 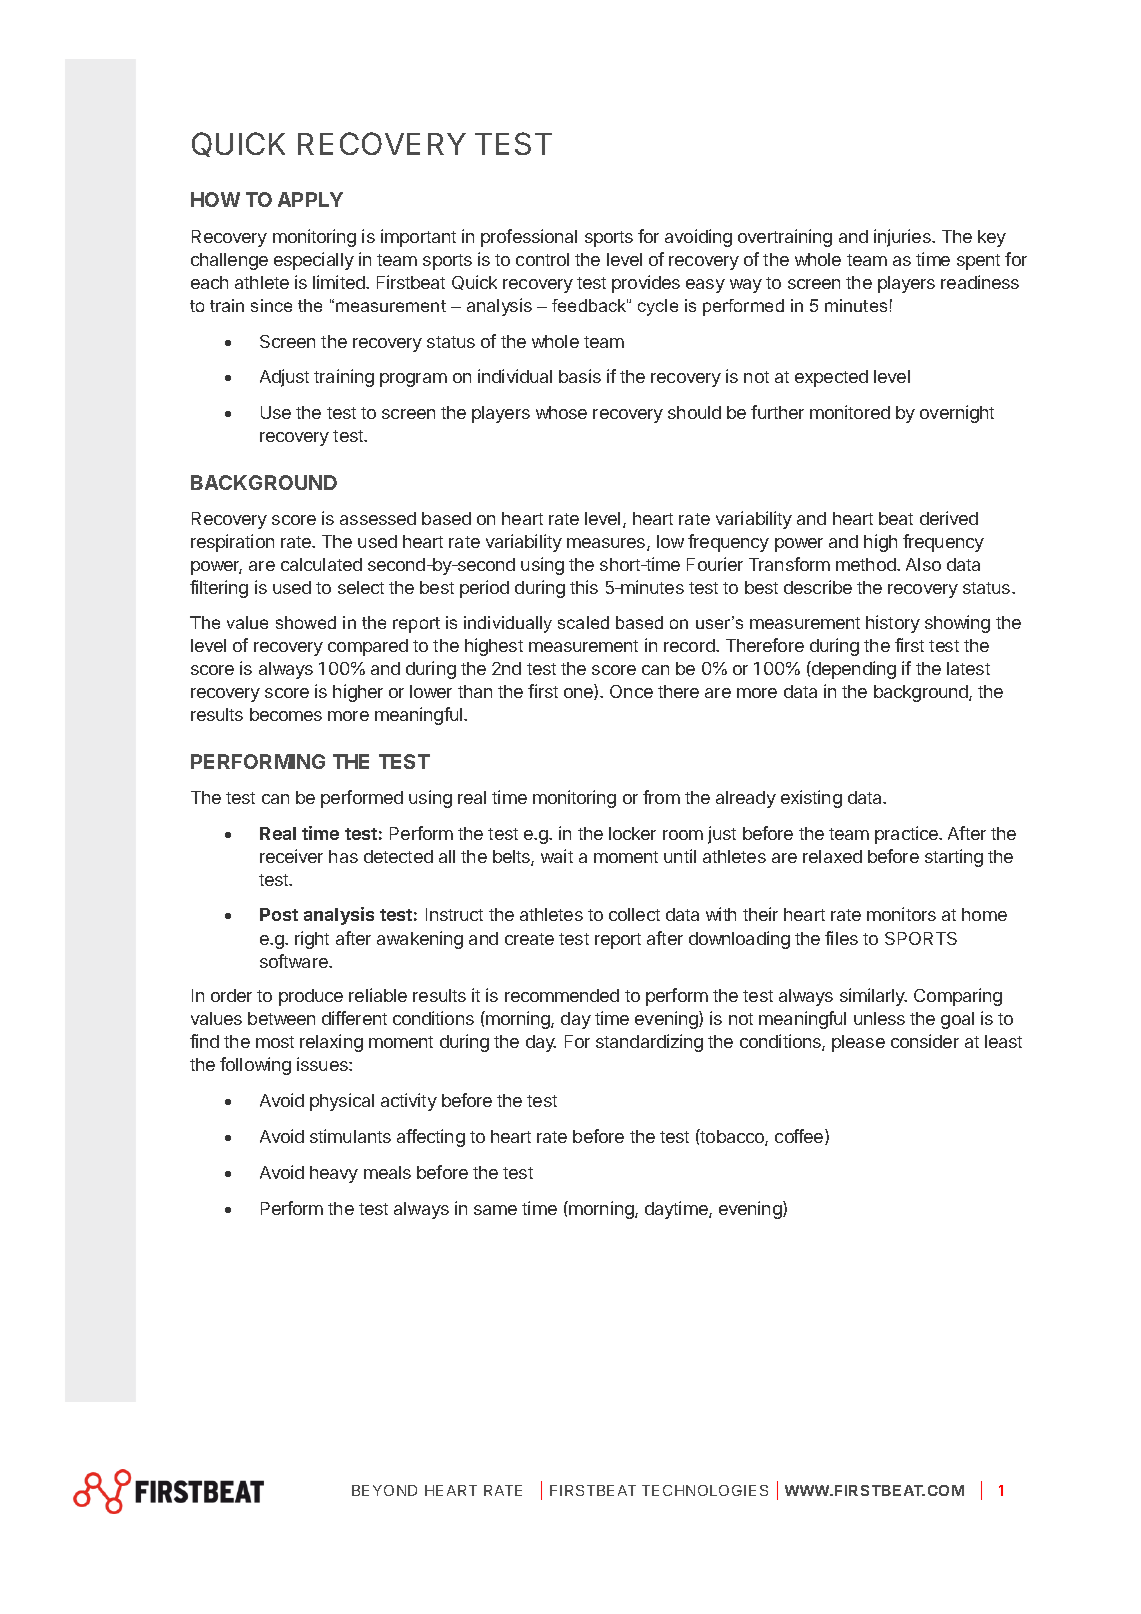 What do you see at coordinates (306, 622) in the image?
I see `showed` at bounding box center [306, 622].
